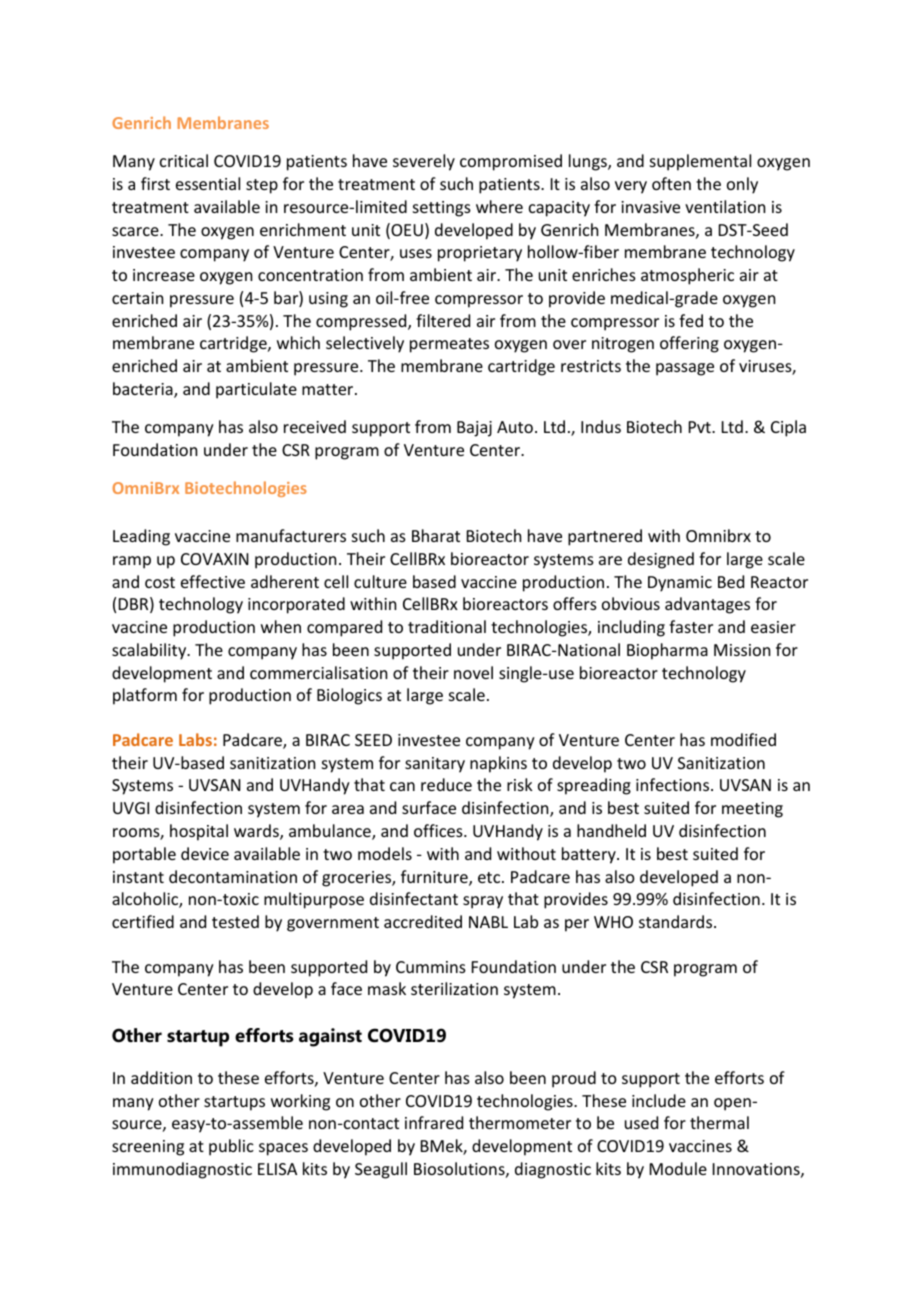  I want to click on Bharat, so click(436, 535).
